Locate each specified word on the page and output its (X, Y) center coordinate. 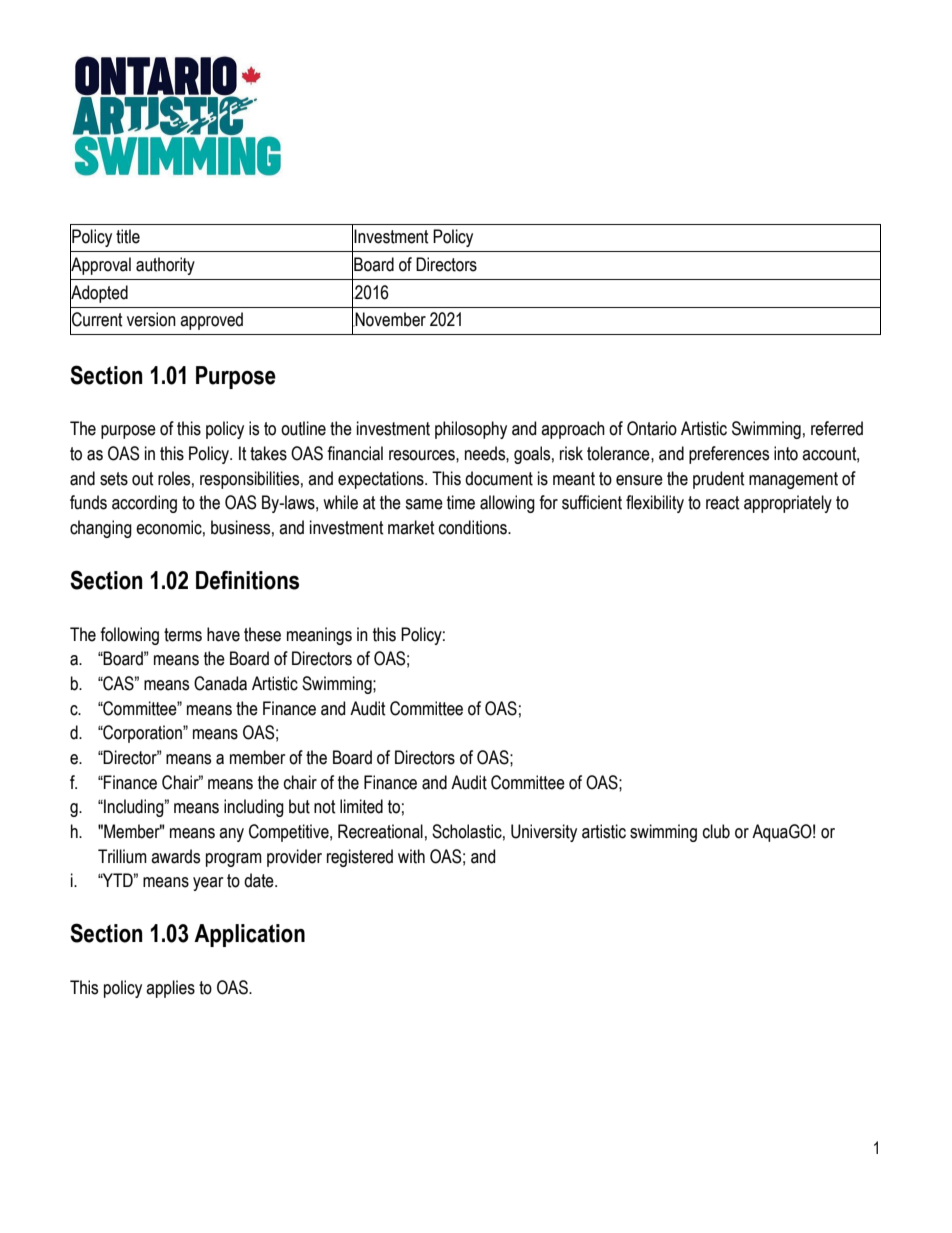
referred (837, 428)
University (544, 833)
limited (361, 806)
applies (170, 989)
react (723, 503)
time (461, 502)
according (144, 504)
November (390, 319)
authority (165, 266)
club (716, 831)
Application (249, 935)
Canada (220, 683)
